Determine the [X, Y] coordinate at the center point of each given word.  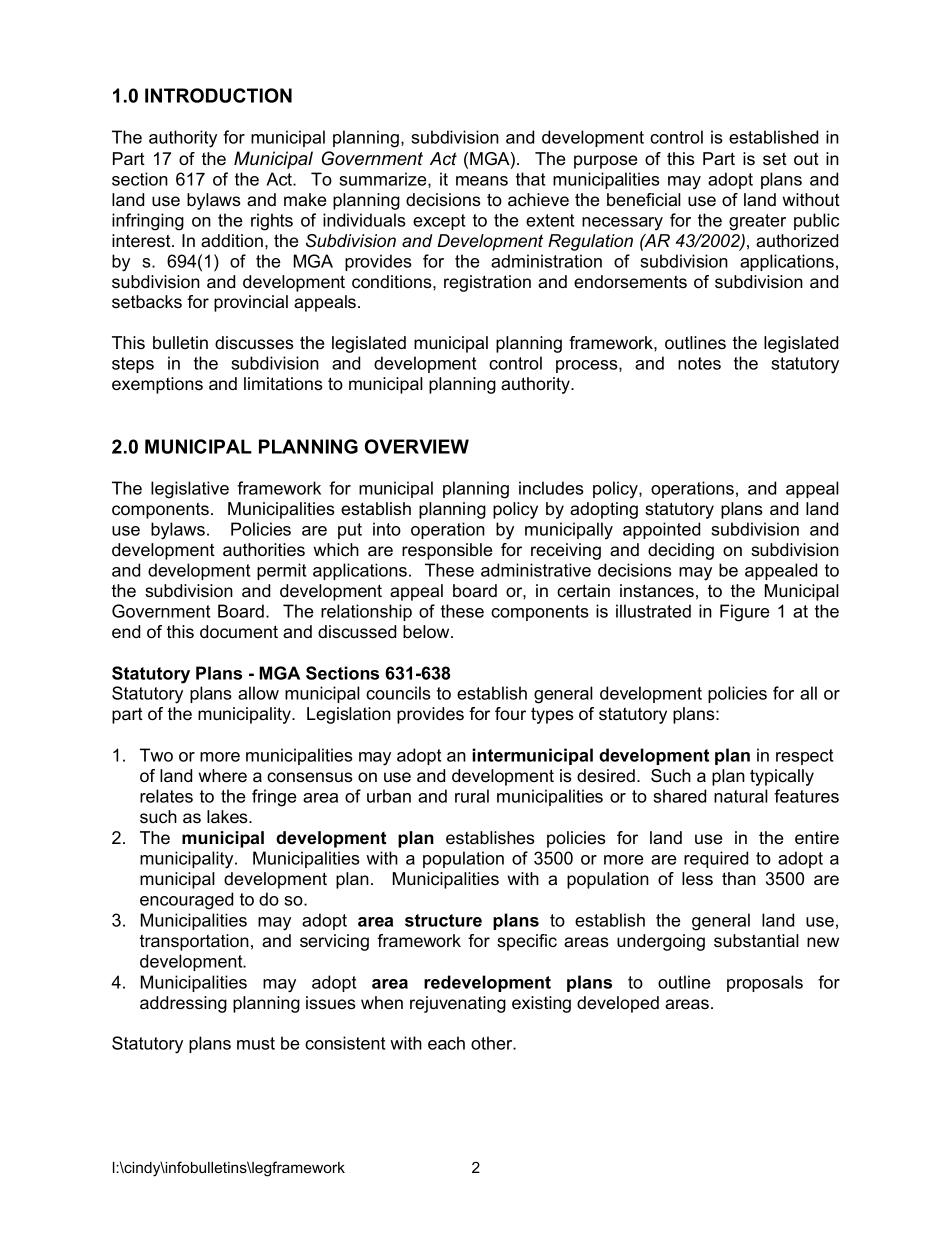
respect [804, 757]
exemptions [157, 385]
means [482, 181]
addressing [183, 1004]
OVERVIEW [417, 446]
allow [258, 693]
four [510, 713]
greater [757, 222]
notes [699, 363]
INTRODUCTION [218, 95]
